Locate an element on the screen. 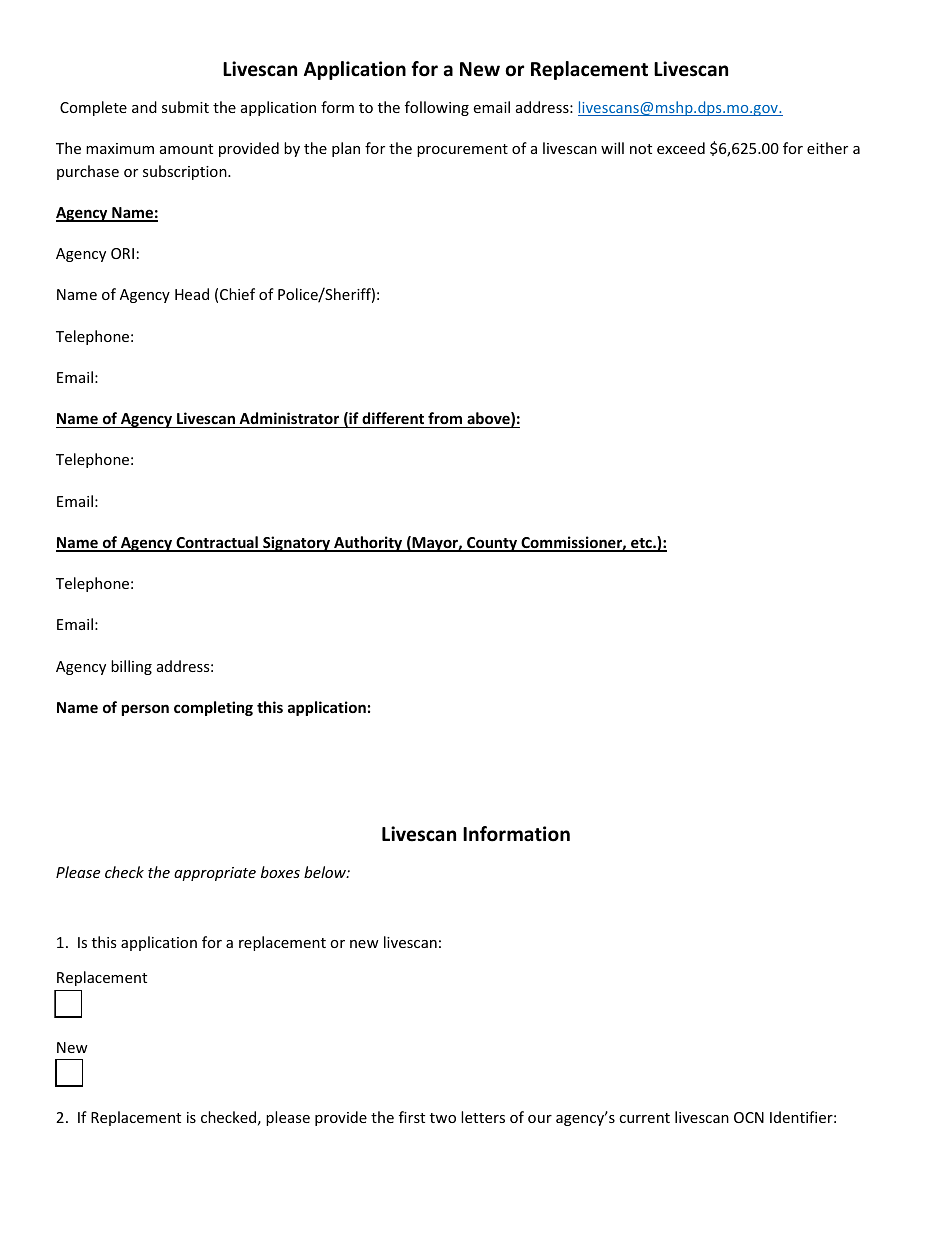 Image resolution: width=952 pixels, height=1233 pixels. billing is located at coordinates (131, 667).
